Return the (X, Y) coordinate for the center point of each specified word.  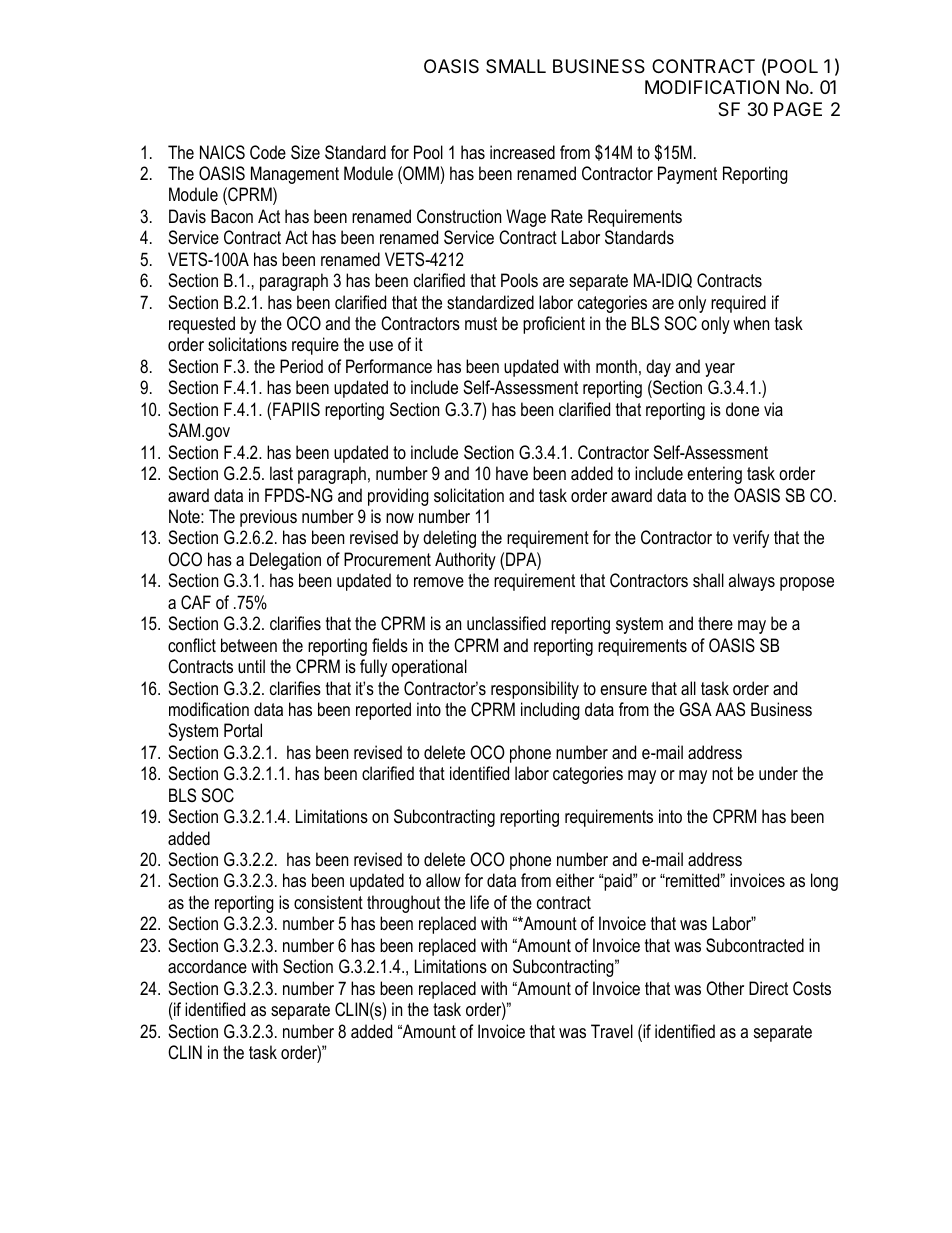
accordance (207, 966)
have (512, 473)
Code (268, 152)
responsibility (535, 690)
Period (301, 366)
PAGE (798, 109)
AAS (730, 709)
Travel (612, 1031)
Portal (243, 730)
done (742, 409)
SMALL (516, 66)
